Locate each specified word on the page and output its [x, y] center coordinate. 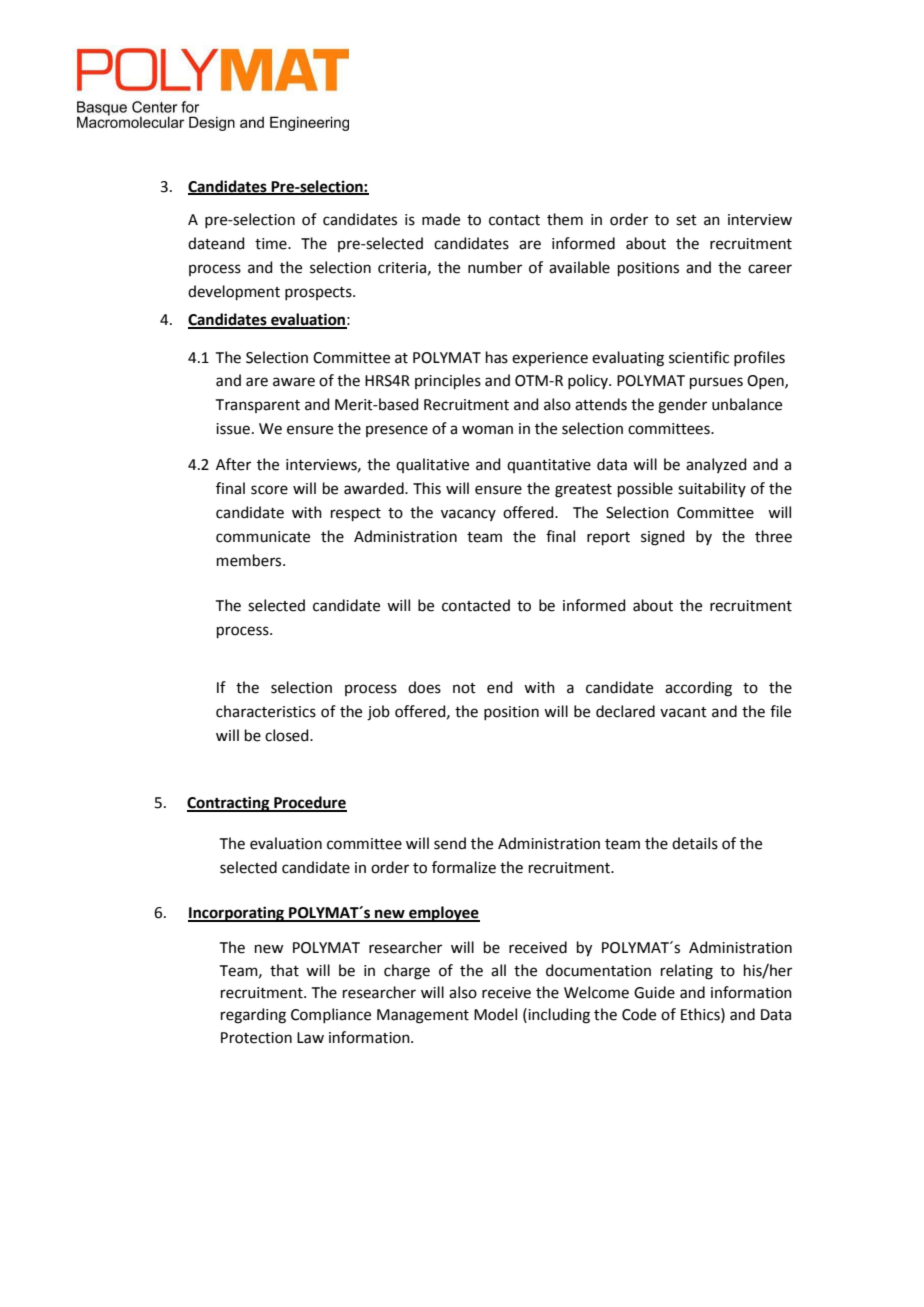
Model [495, 1014]
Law [310, 1038]
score [269, 490]
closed [288, 735]
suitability [712, 489]
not [464, 688]
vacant [683, 712]
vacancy [468, 515]
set [686, 220]
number [495, 267]
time [272, 244]
